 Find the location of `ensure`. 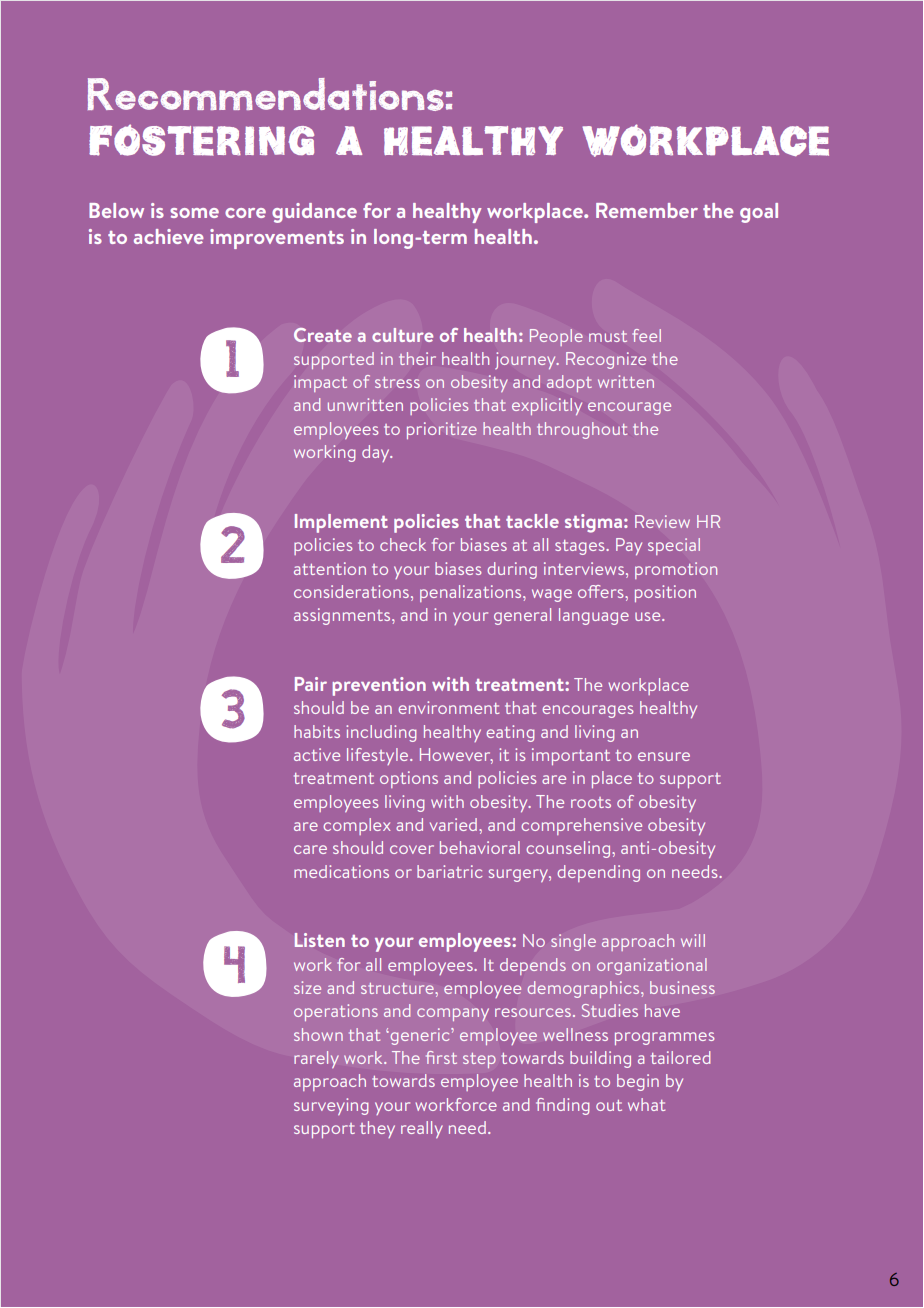

ensure is located at coordinates (664, 756).
